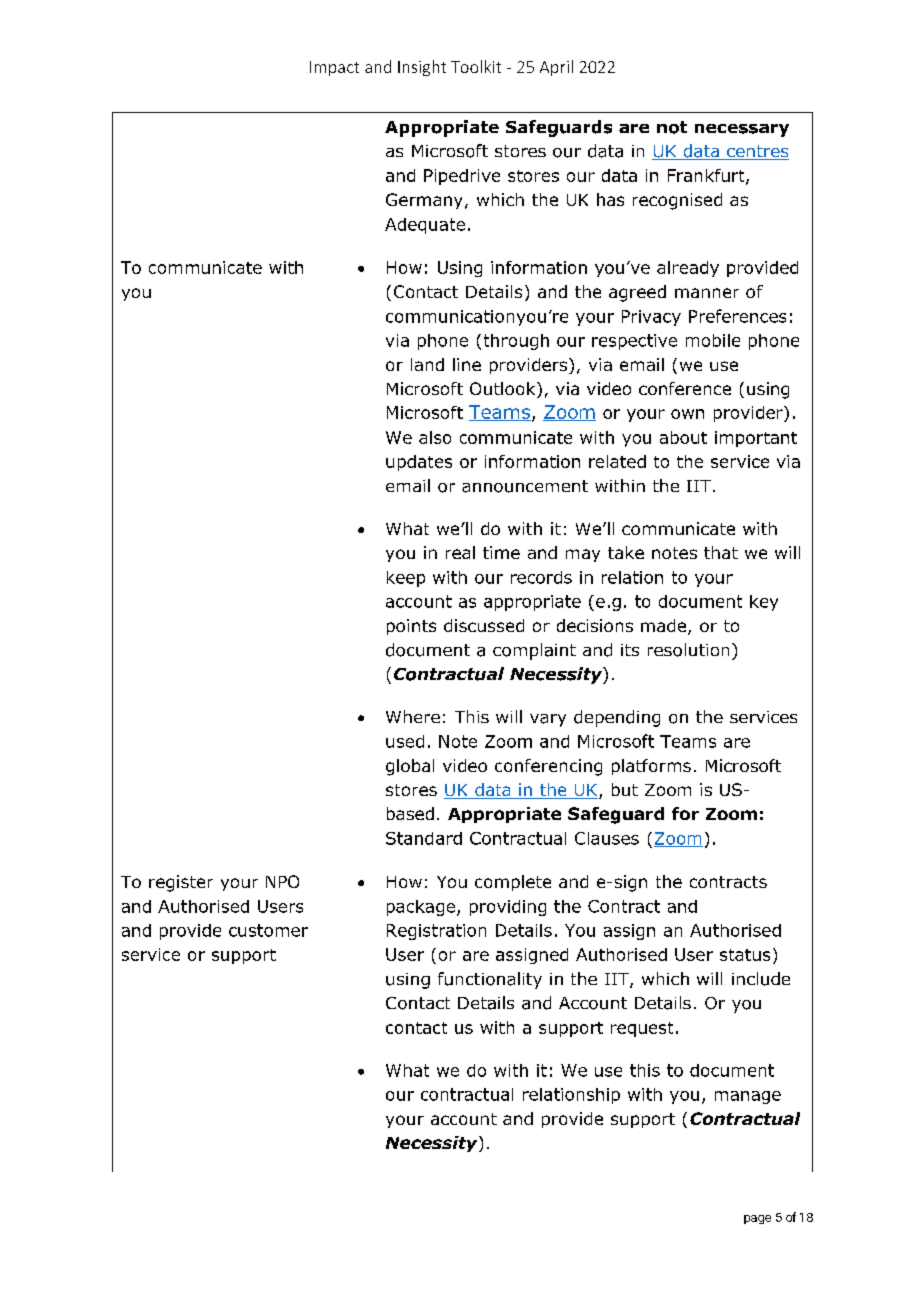 Image resolution: width=924 pixels, height=1308 pixels. What do you see at coordinates (282, 881) in the screenshot?
I see `NPO` at bounding box center [282, 881].
